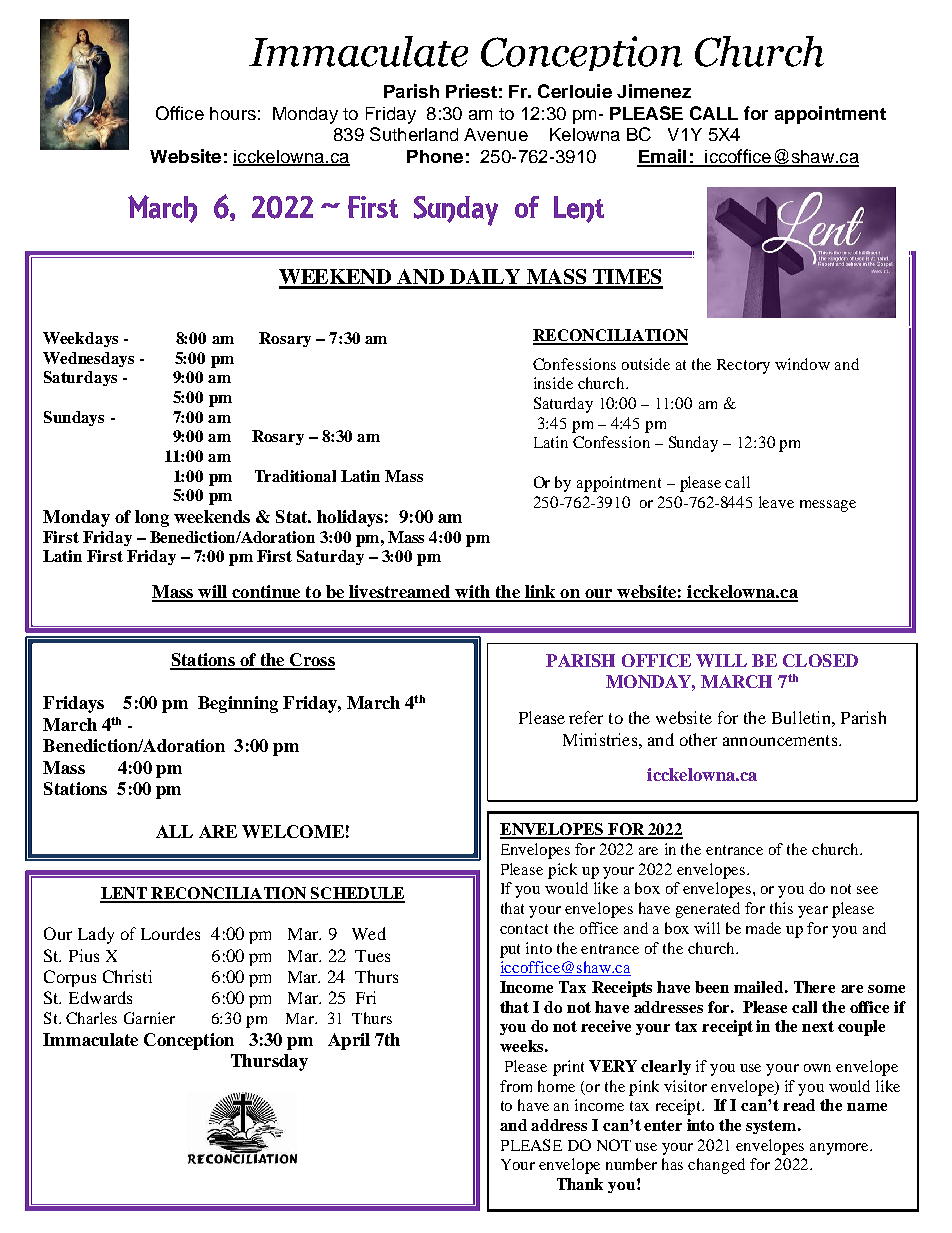 This screenshot has height=1233, width=952. I want to click on leave, so click(776, 502).
